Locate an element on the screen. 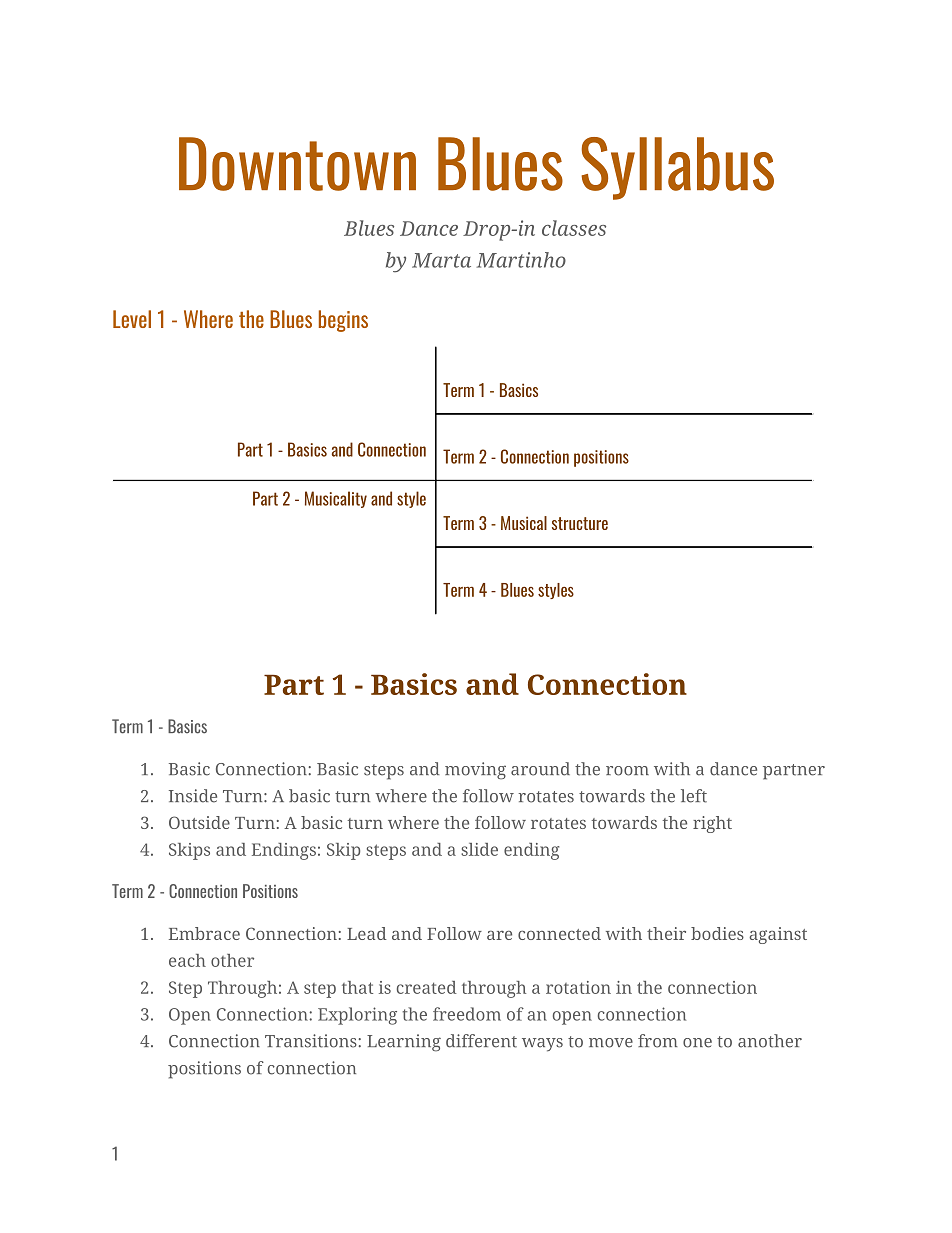 The image size is (952, 1233). room is located at coordinates (627, 771).
